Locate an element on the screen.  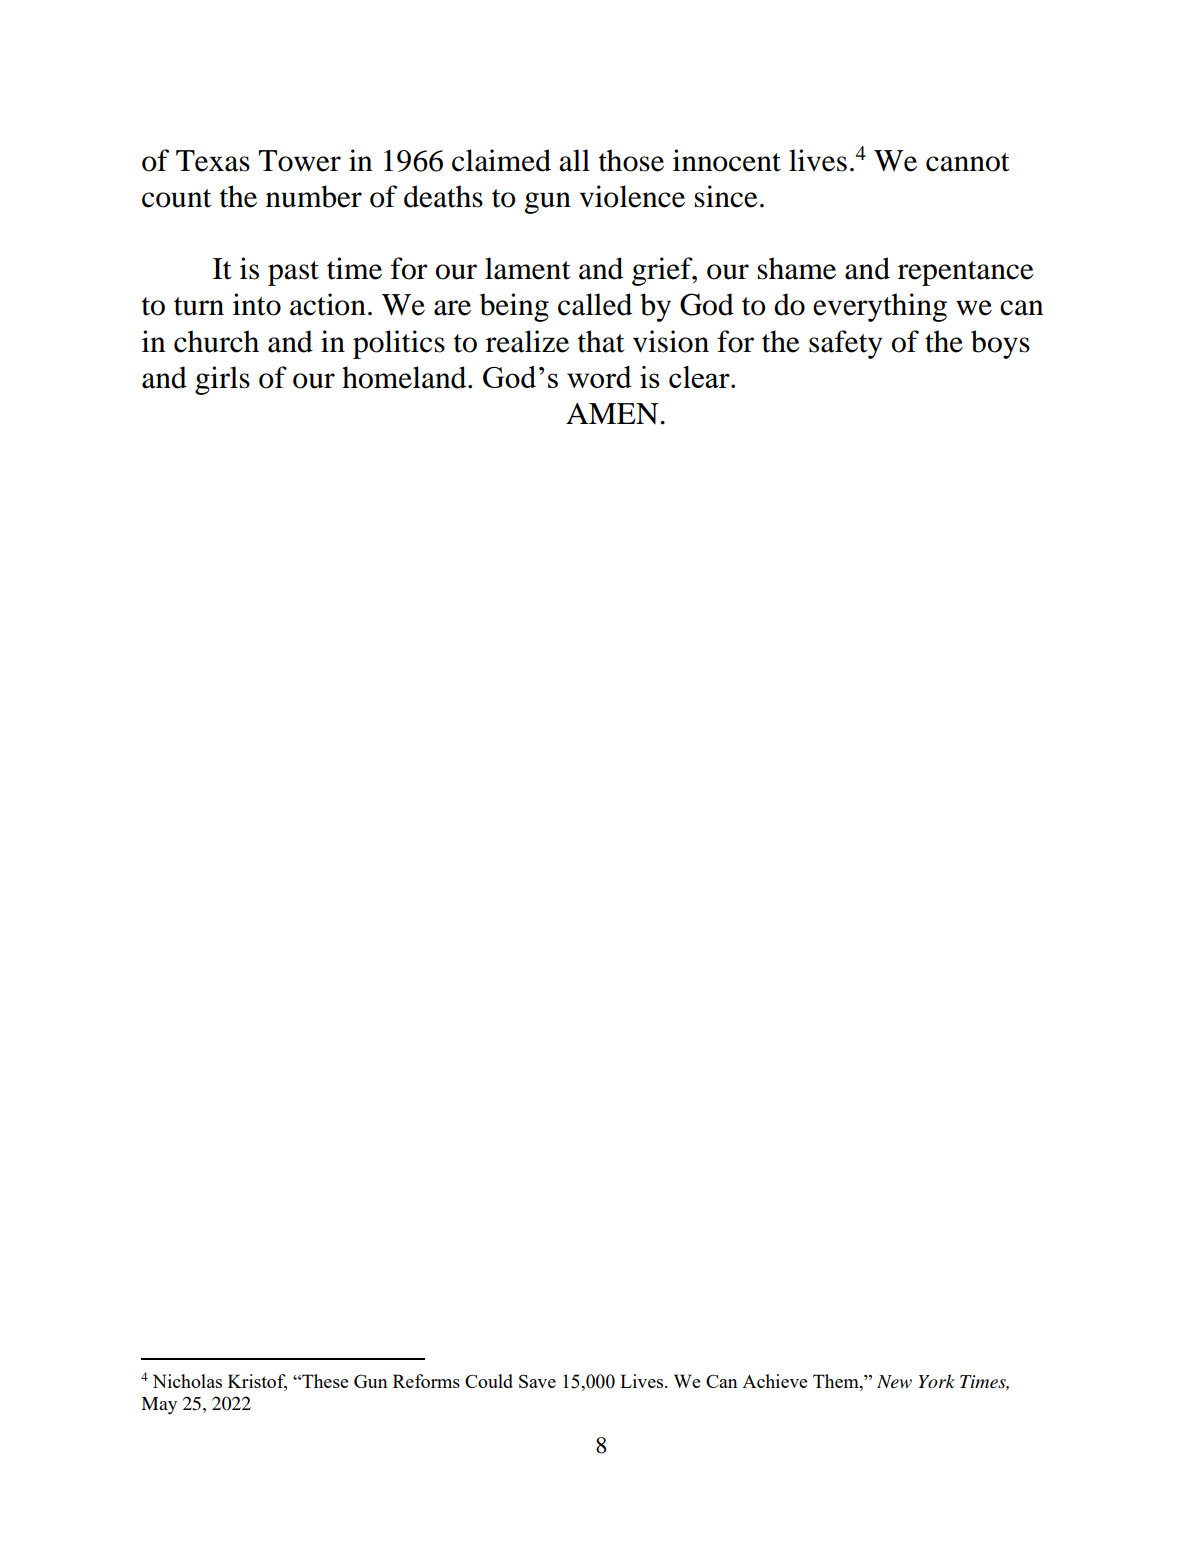
May is located at coordinates (159, 1406).
